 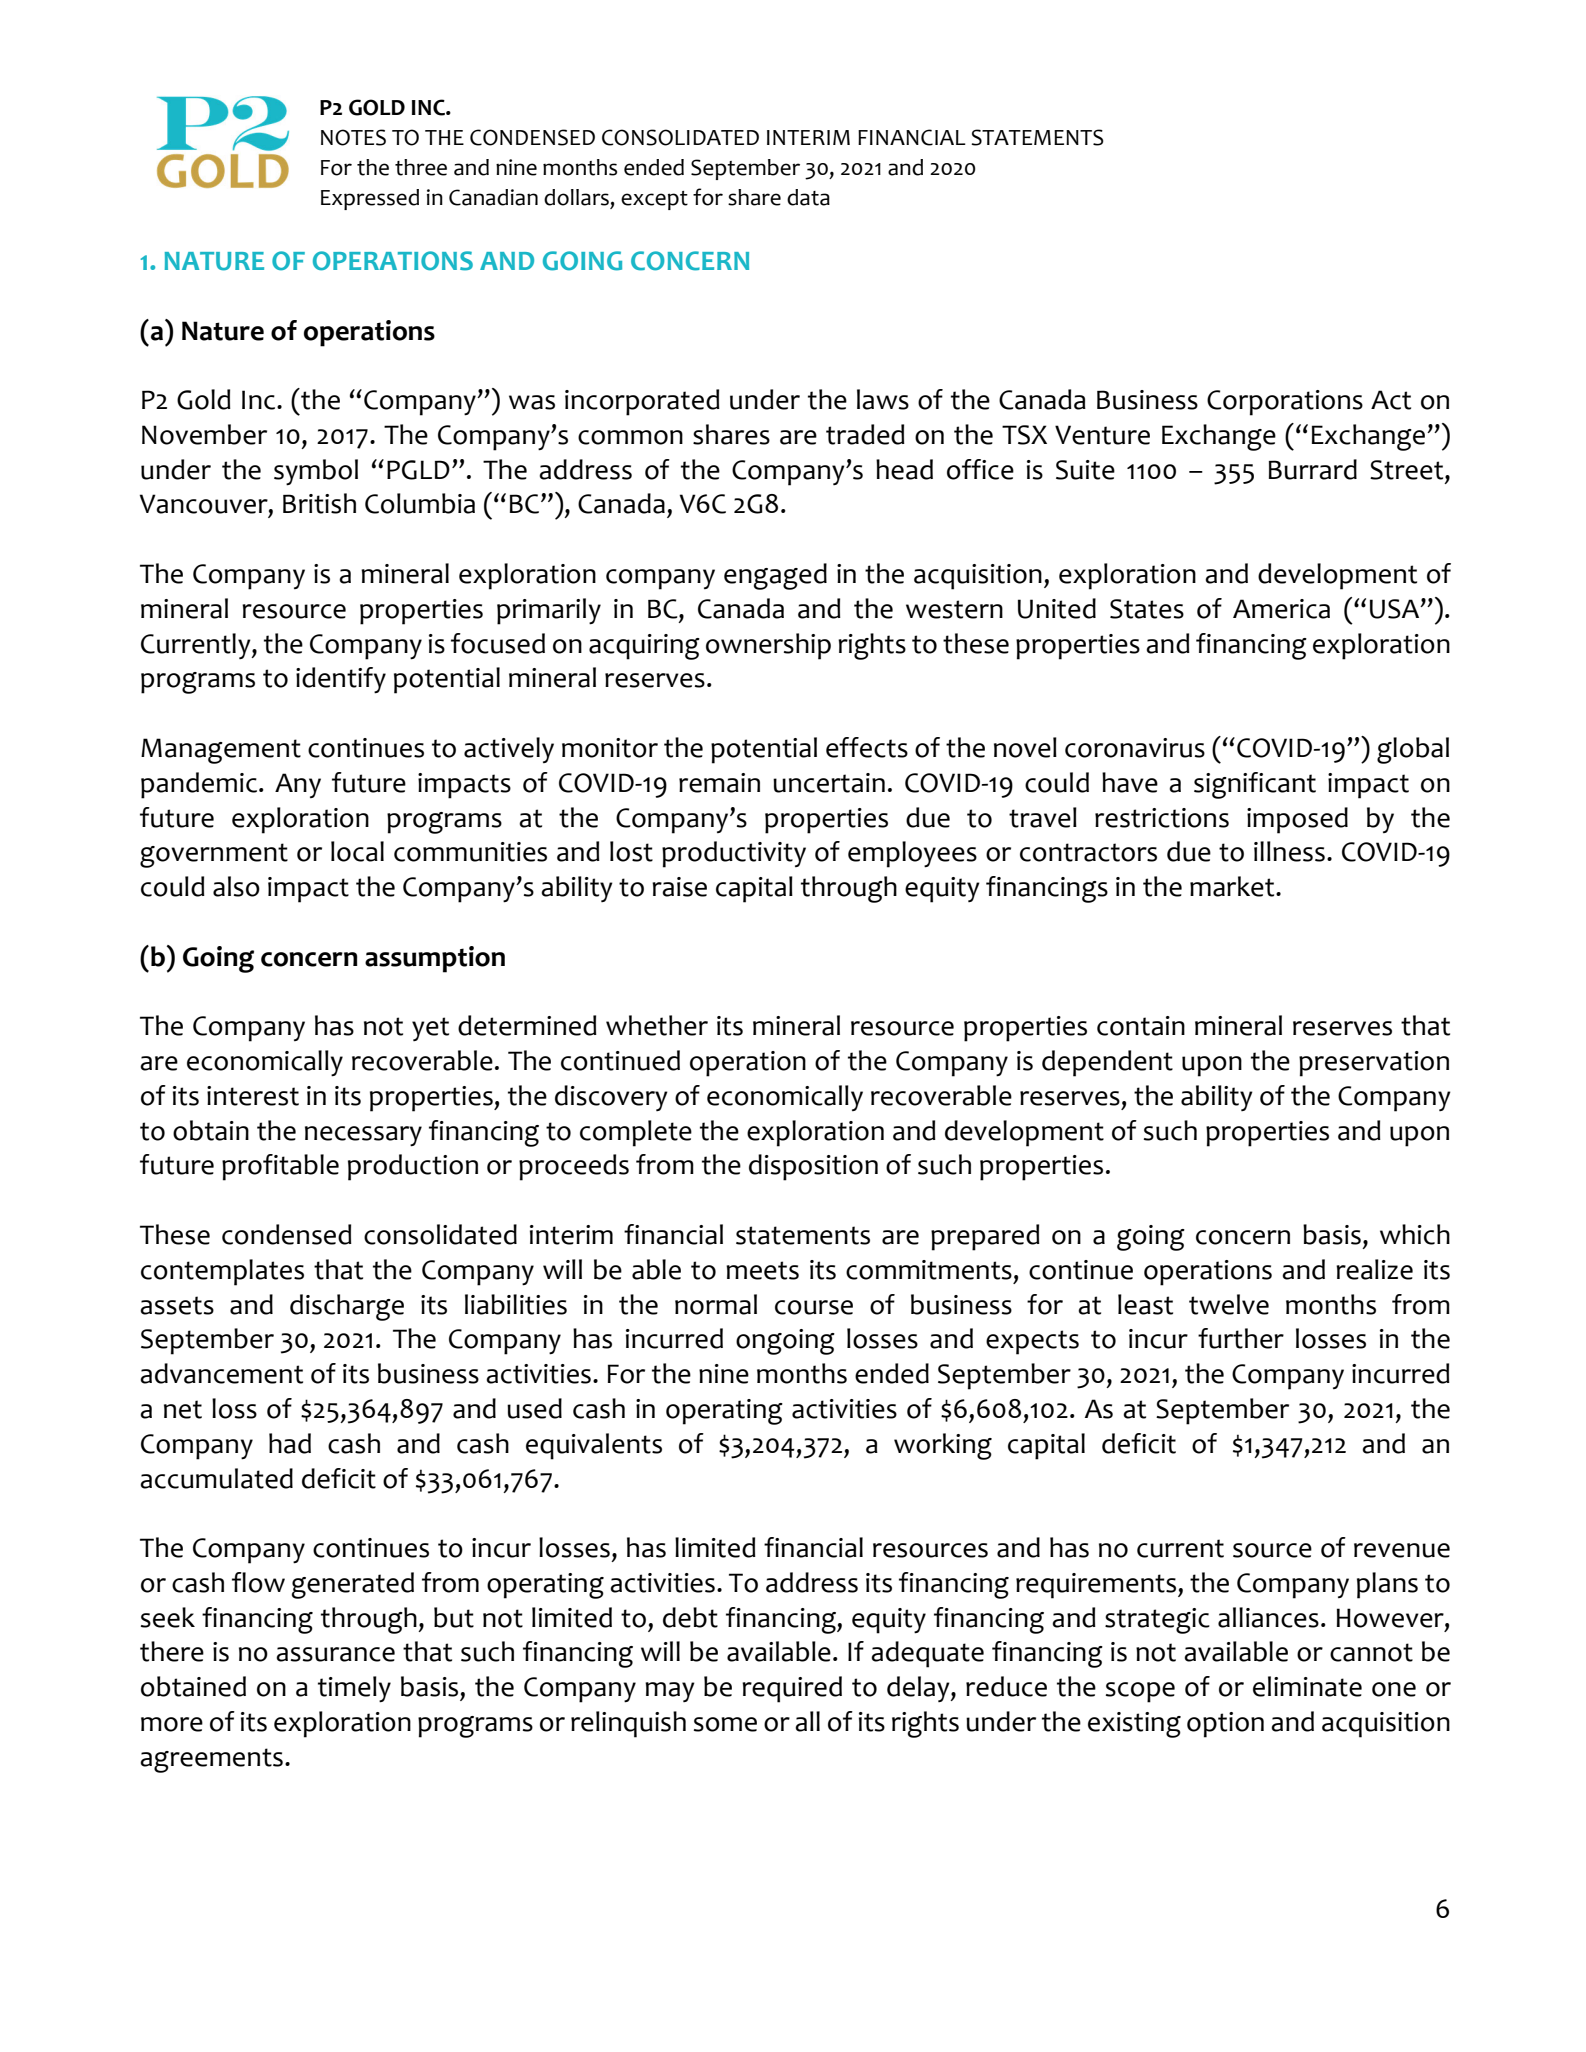 I want to click on traded, so click(x=865, y=434).
